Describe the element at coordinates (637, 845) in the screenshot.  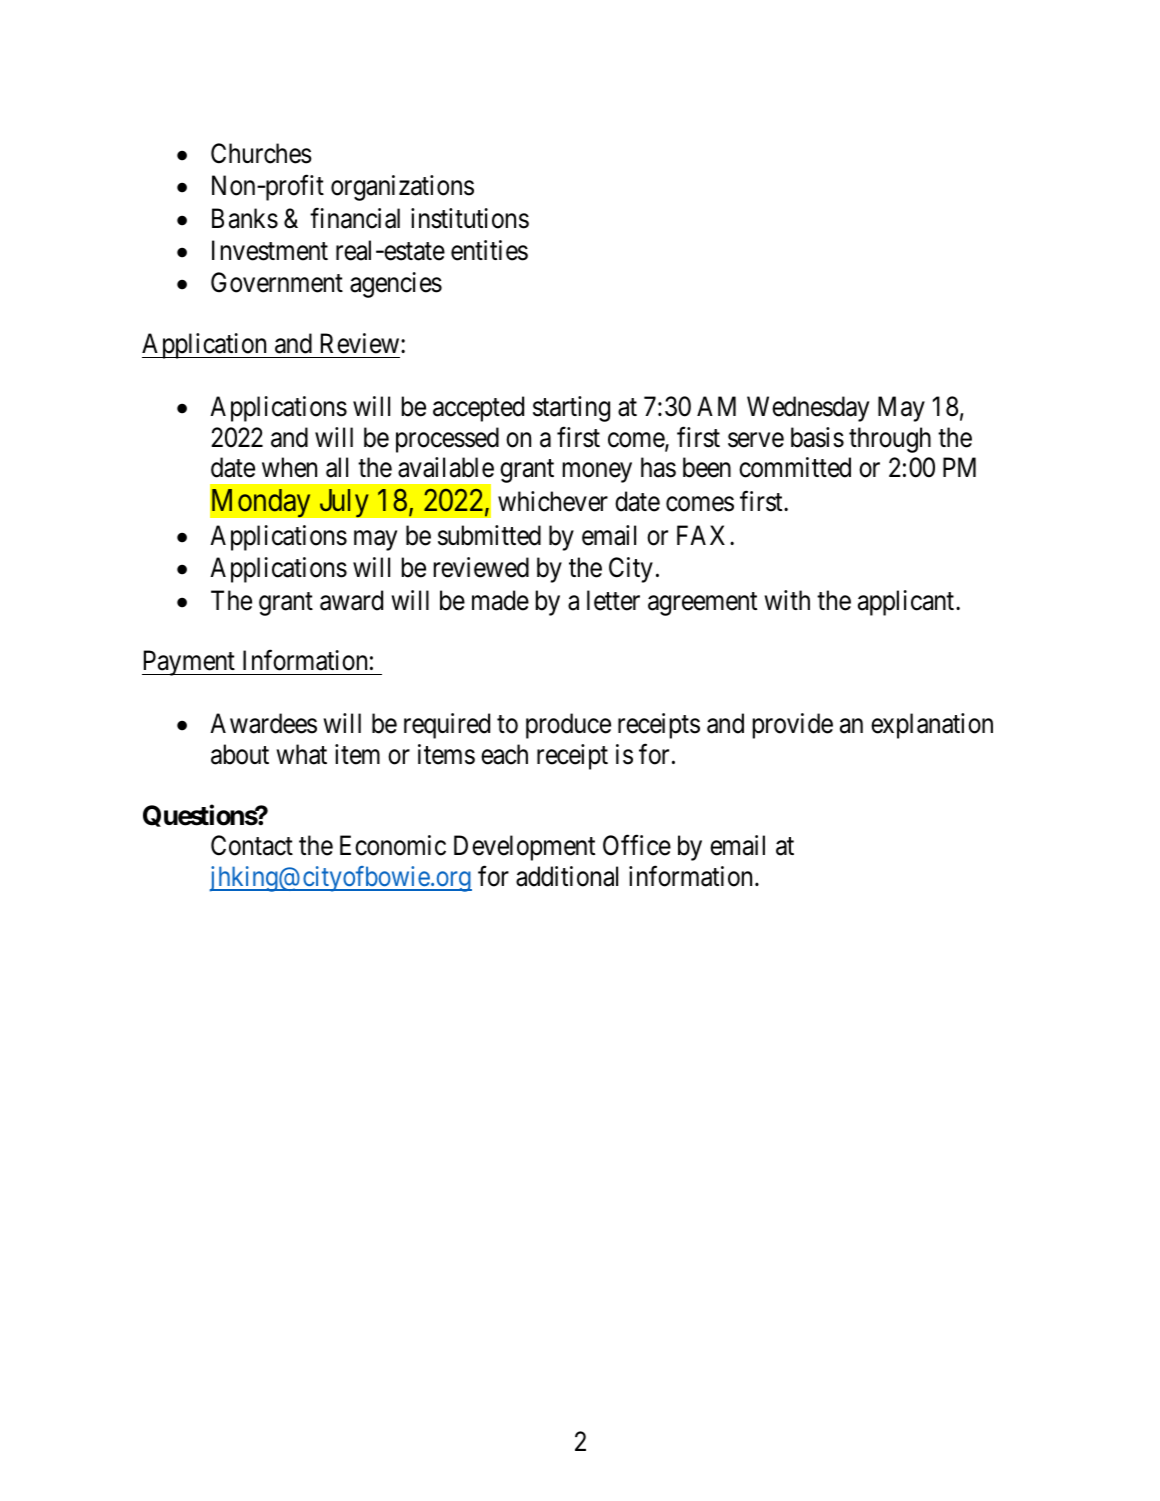
I see `Office` at that location.
